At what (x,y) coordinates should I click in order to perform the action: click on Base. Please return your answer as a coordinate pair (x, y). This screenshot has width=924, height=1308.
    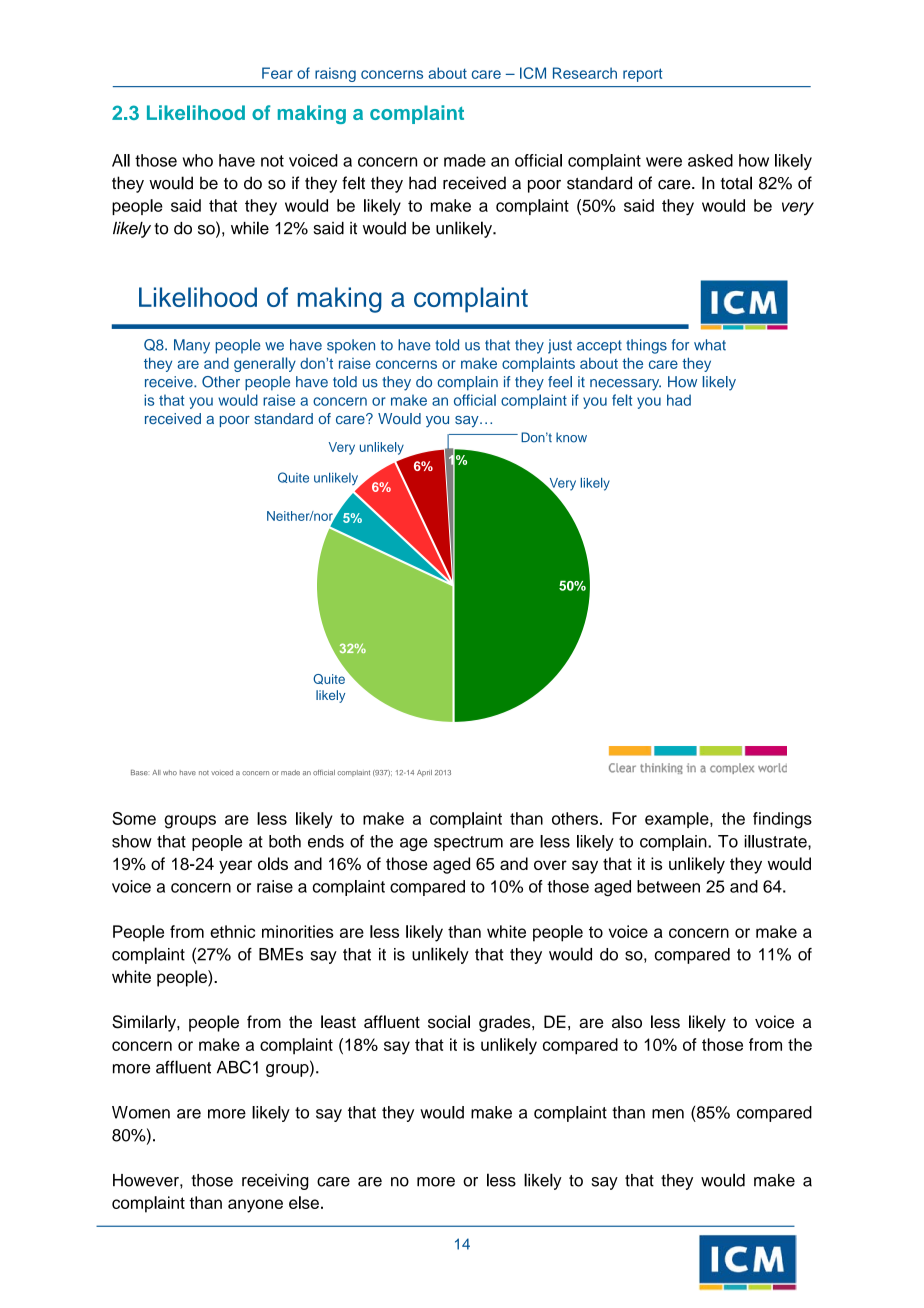
    Looking at the image, I should click on (139, 773).
